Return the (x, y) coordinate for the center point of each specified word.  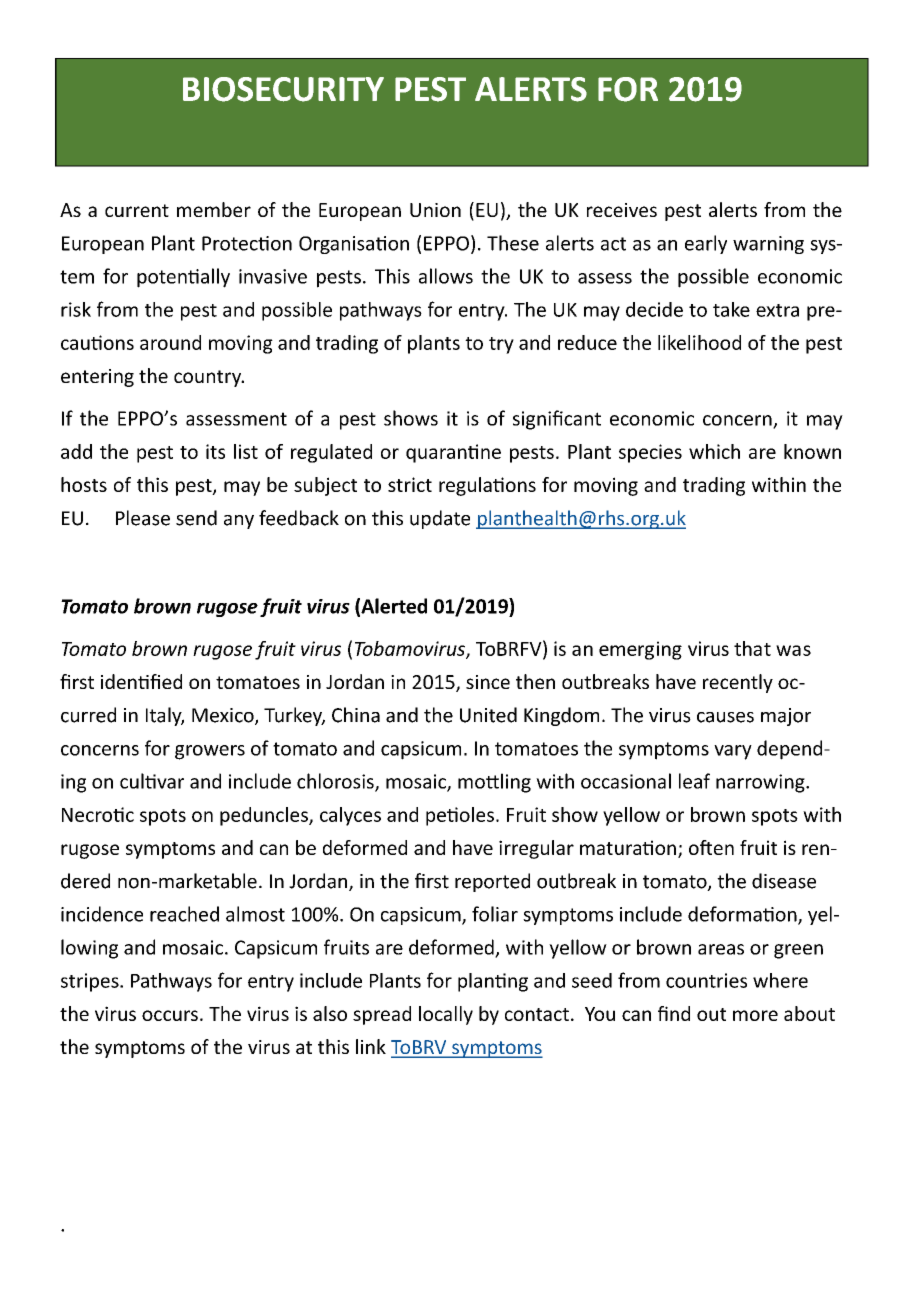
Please (143, 518)
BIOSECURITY (283, 89)
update (440, 519)
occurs (170, 1015)
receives (622, 210)
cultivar (152, 781)
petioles (460, 816)
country (209, 378)
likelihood (699, 342)
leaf (694, 781)
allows (446, 276)
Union (435, 210)
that (752, 648)
